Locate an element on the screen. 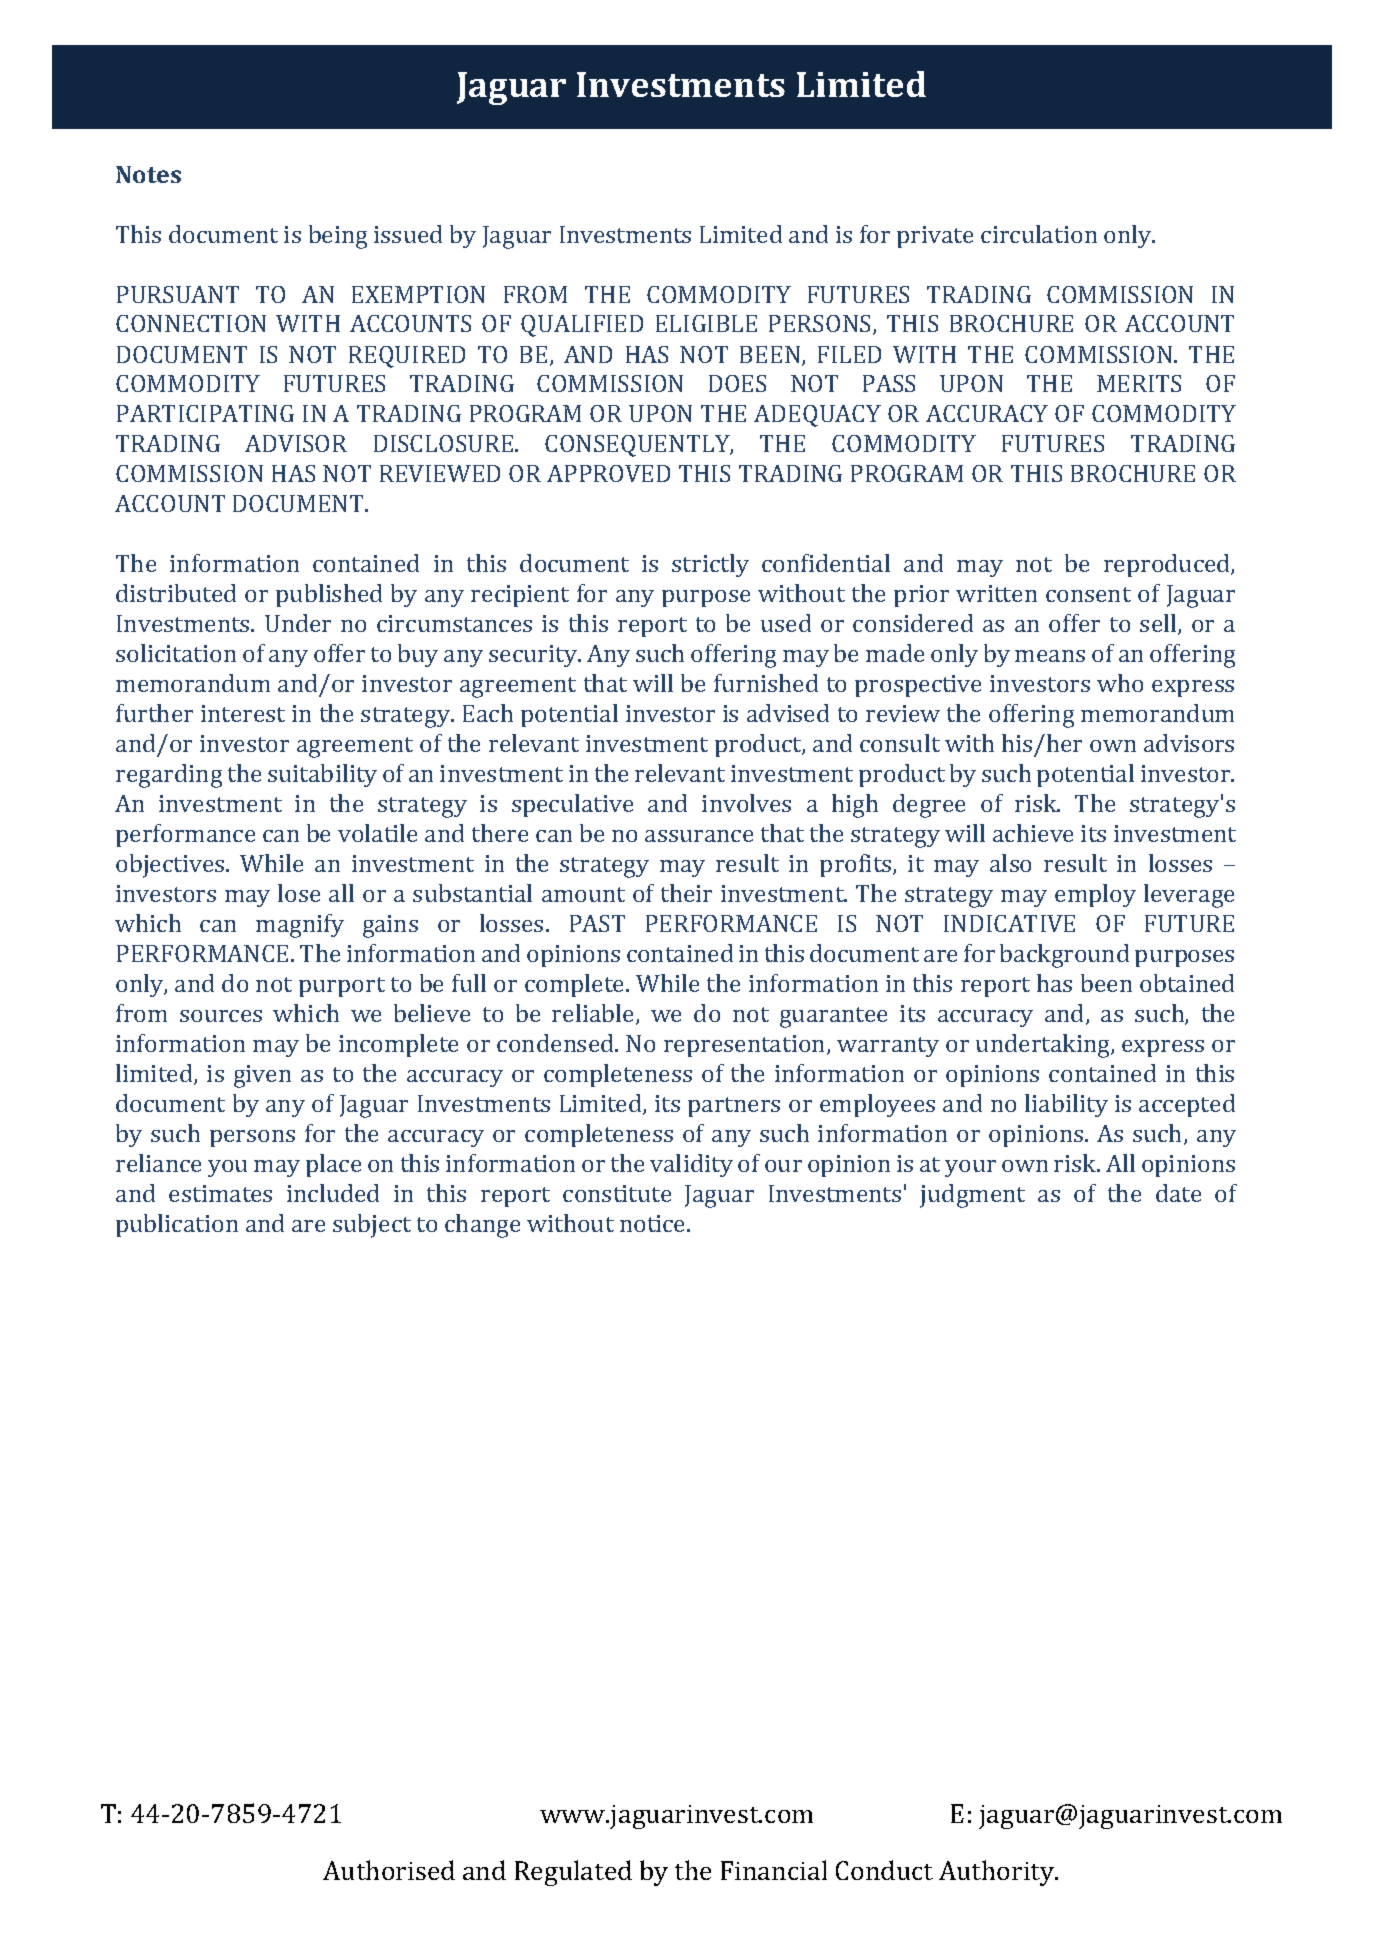  background is located at coordinates (1064, 956).
